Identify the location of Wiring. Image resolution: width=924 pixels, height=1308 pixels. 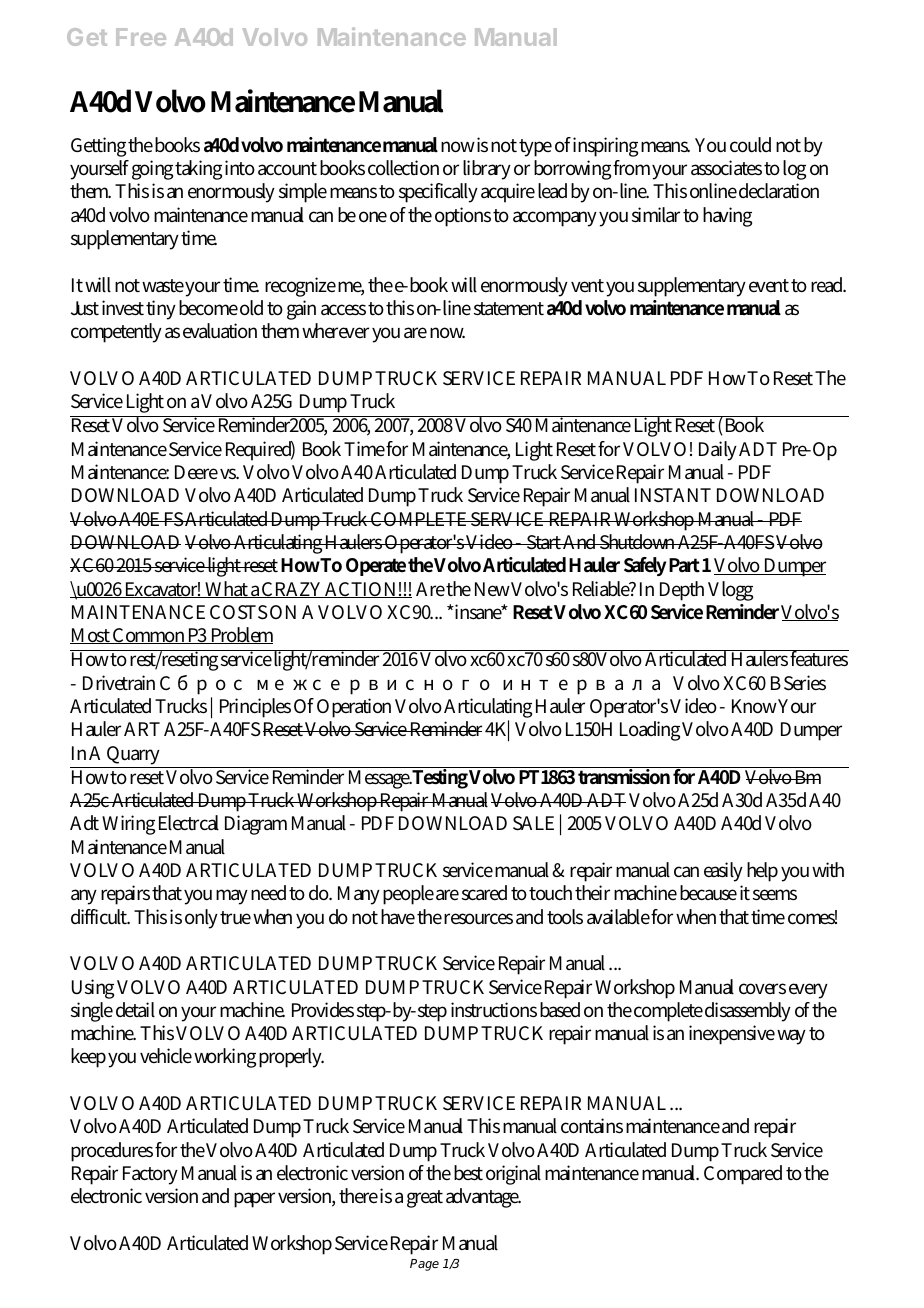
(128, 825).
